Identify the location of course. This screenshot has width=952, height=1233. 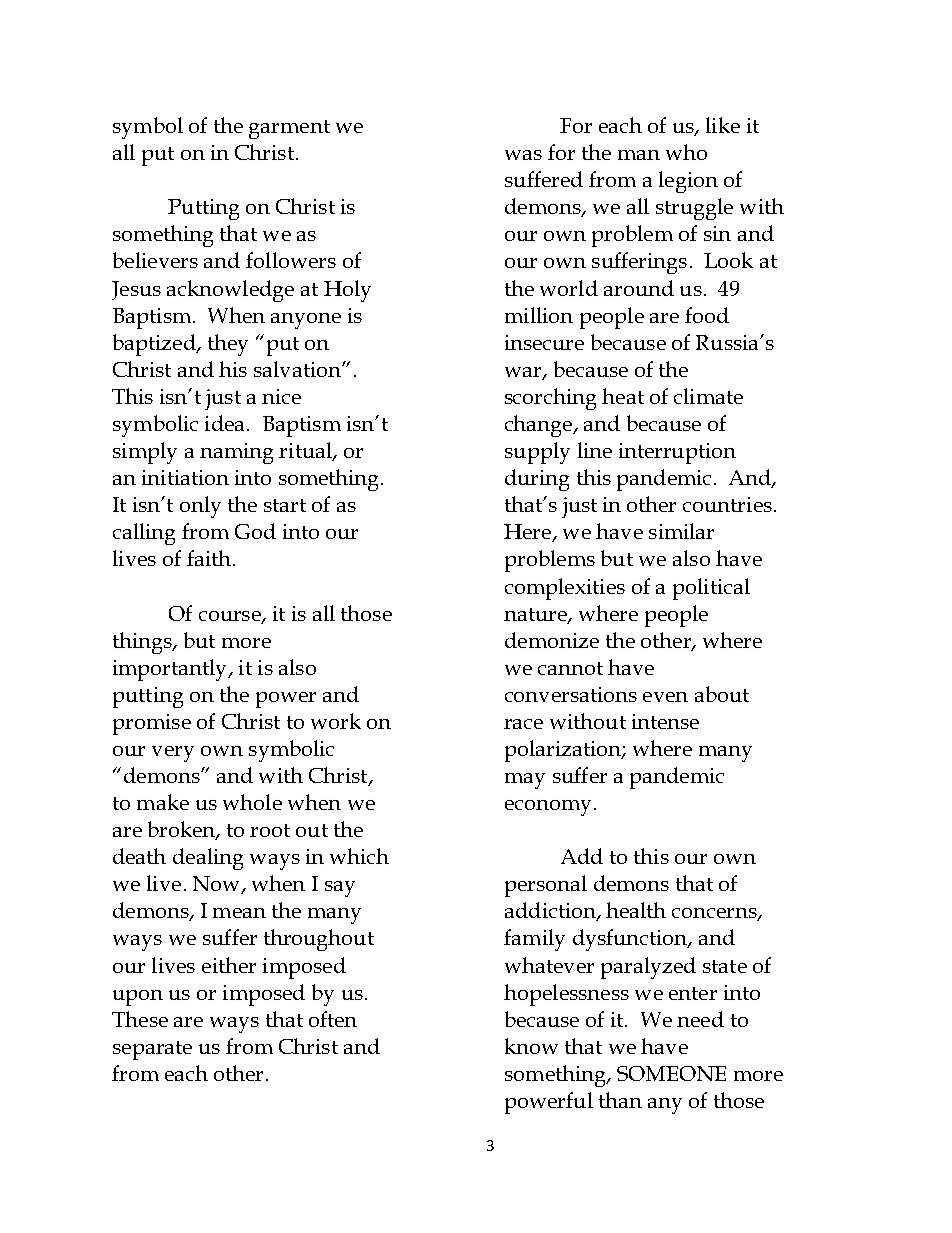
(231, 617).
